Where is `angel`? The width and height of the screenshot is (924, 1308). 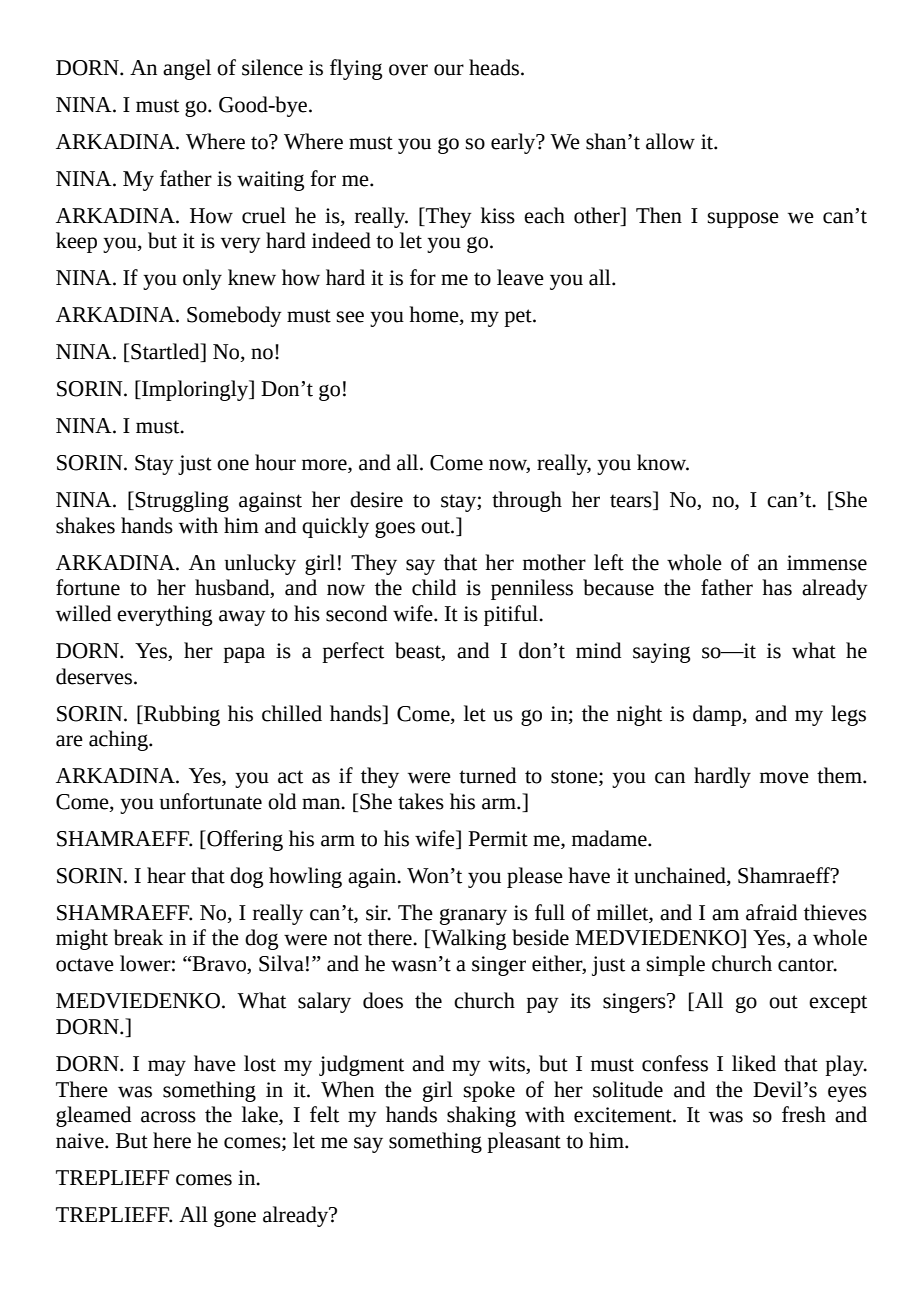
angel is located at coordinates (187, 69).
